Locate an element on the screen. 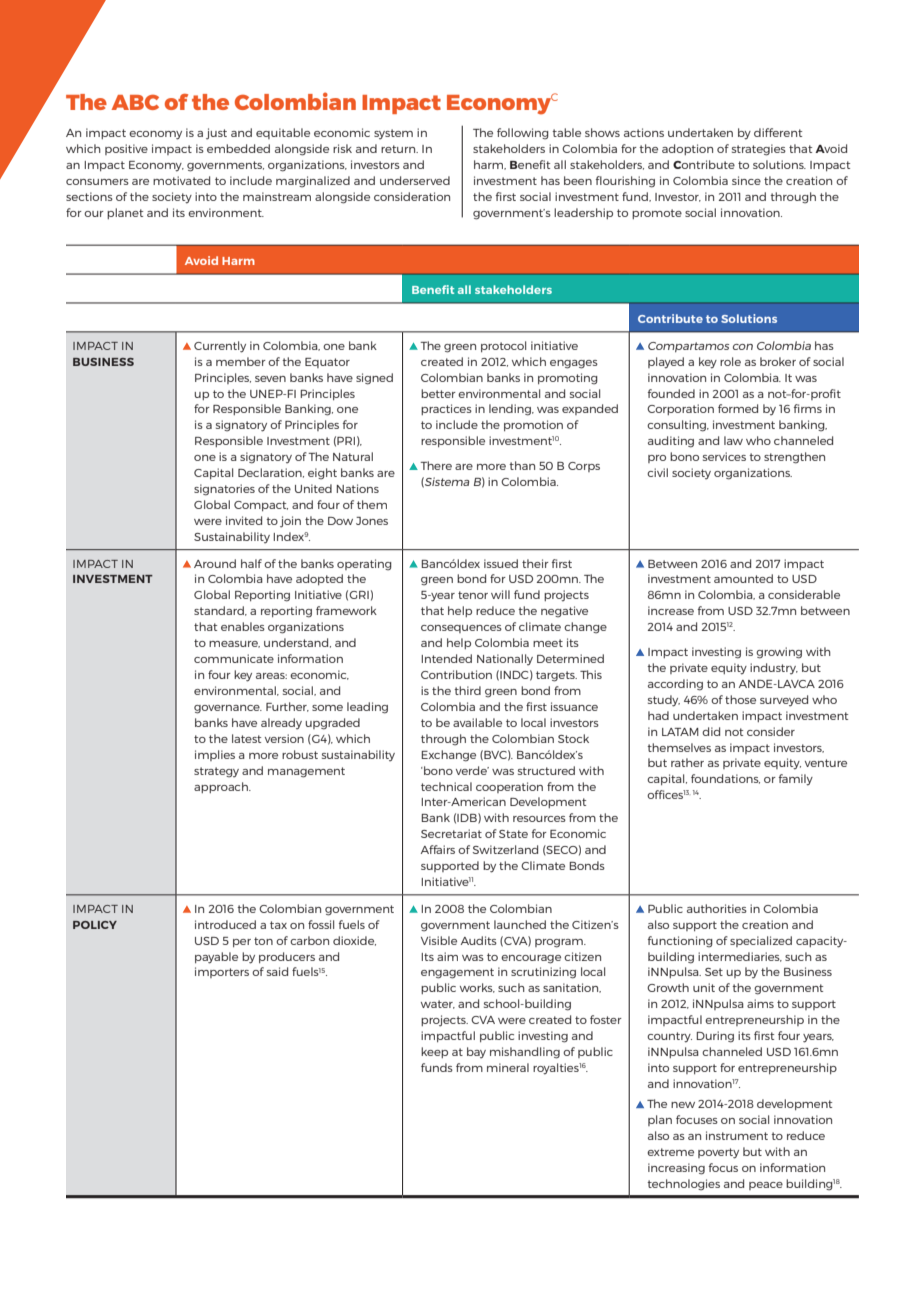 The height and width of the screenshot is (1308, 924). growing is located at coordinates (779, 653).
